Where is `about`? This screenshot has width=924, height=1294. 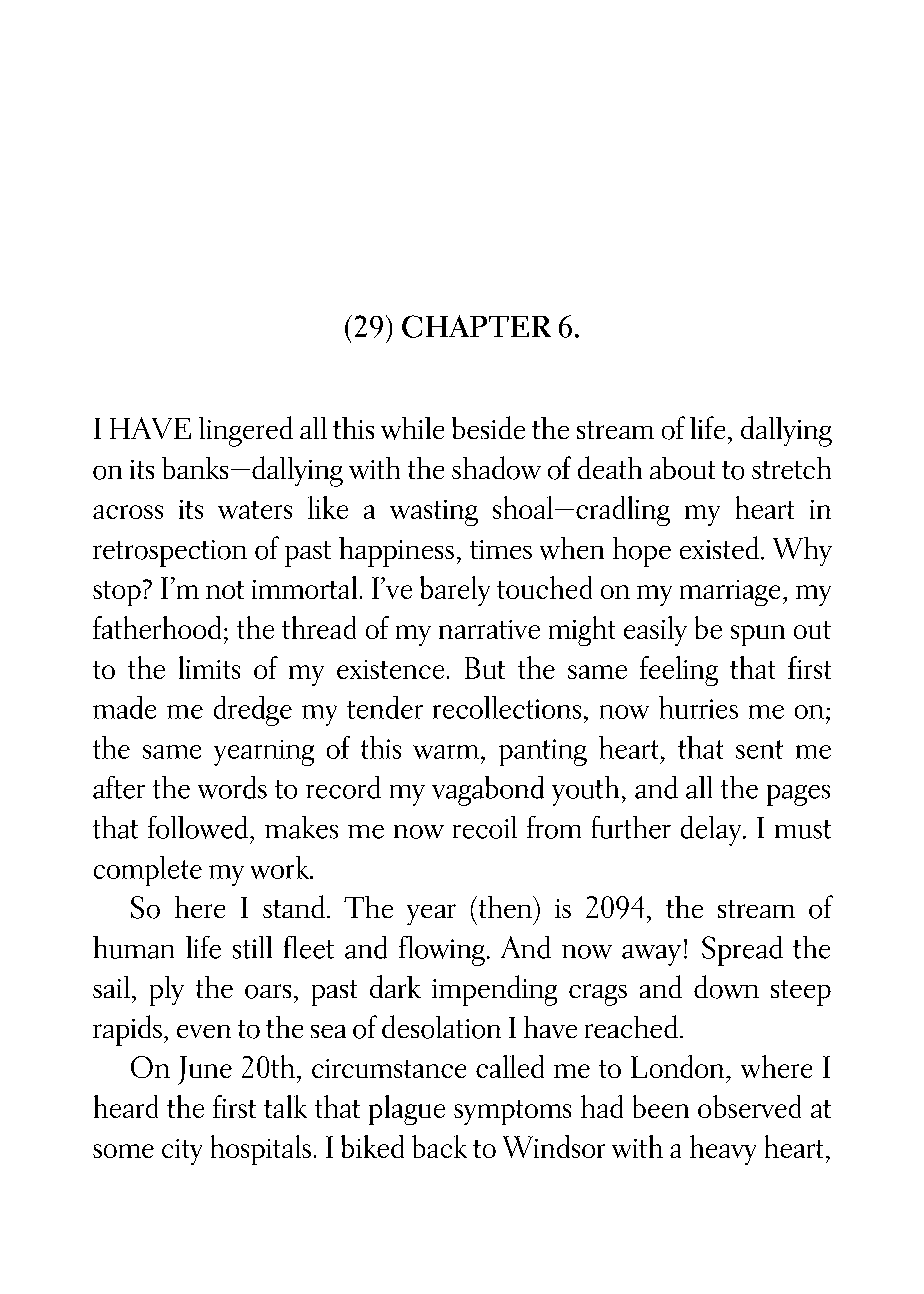
about is located at coordinates (682, 468).
